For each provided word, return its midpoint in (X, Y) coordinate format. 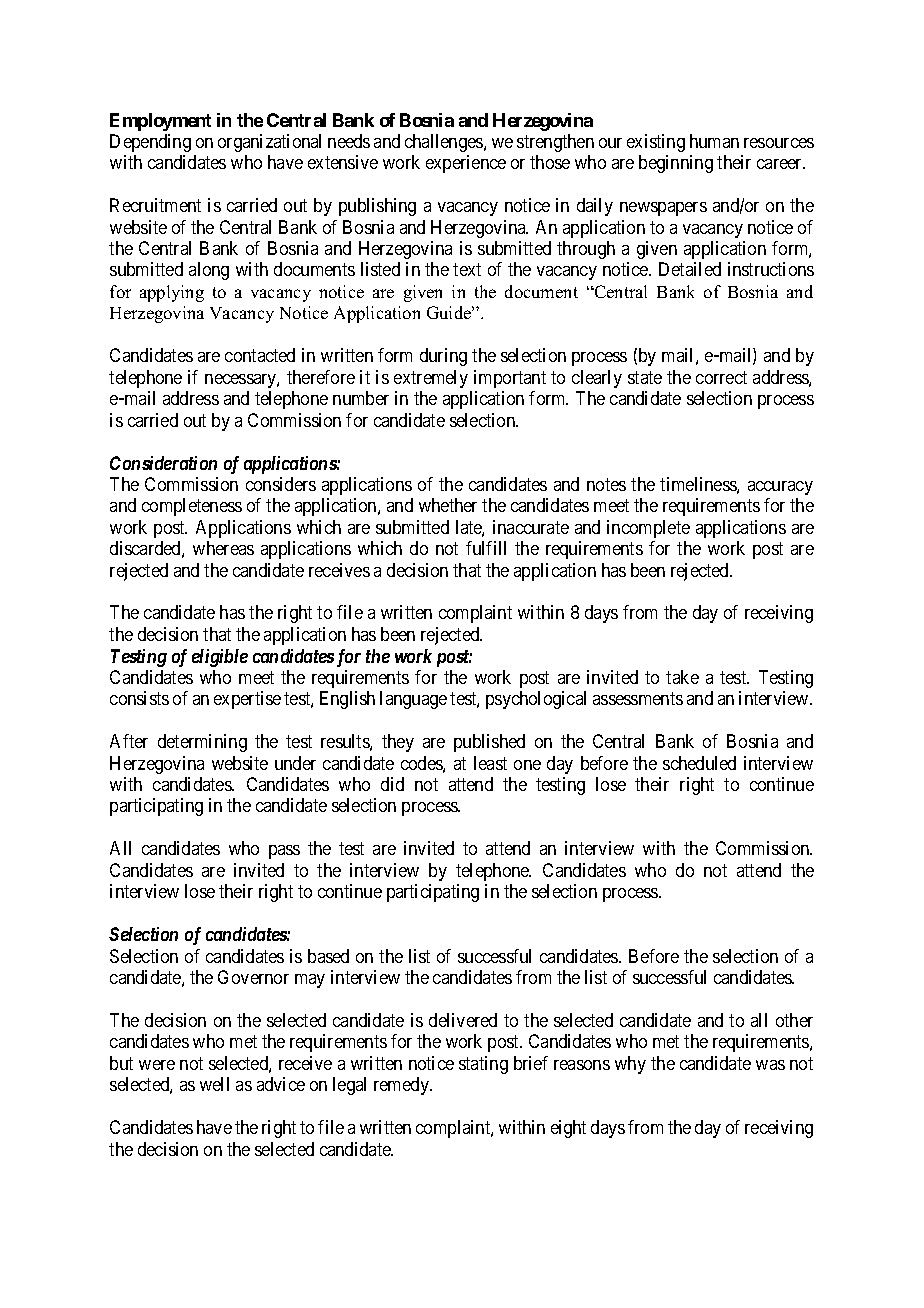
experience (466, 164)
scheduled (699, 763)
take (682, 677)
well (214, 1084)
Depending (150, 143)
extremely (431, 379)
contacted (260, 355)
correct (721, 377)
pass (284, 852)
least (490, 763)
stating (483, 1065)
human (714, 141)
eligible (220, 658)
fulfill (486, 548)
